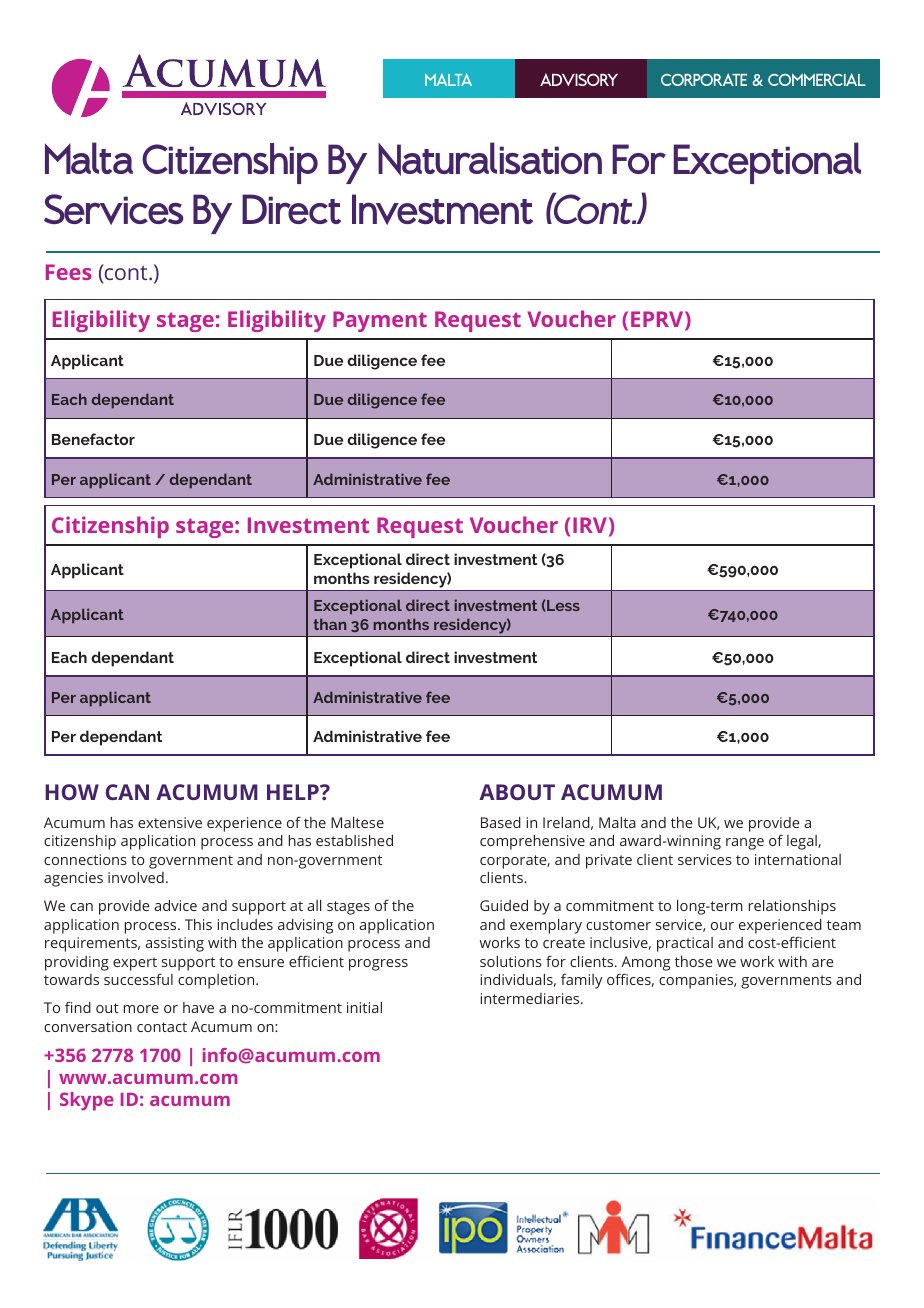  What do you see at coordinates (694, 961) in the screenshot?
I see `those` at bounding box center [694, 961].
